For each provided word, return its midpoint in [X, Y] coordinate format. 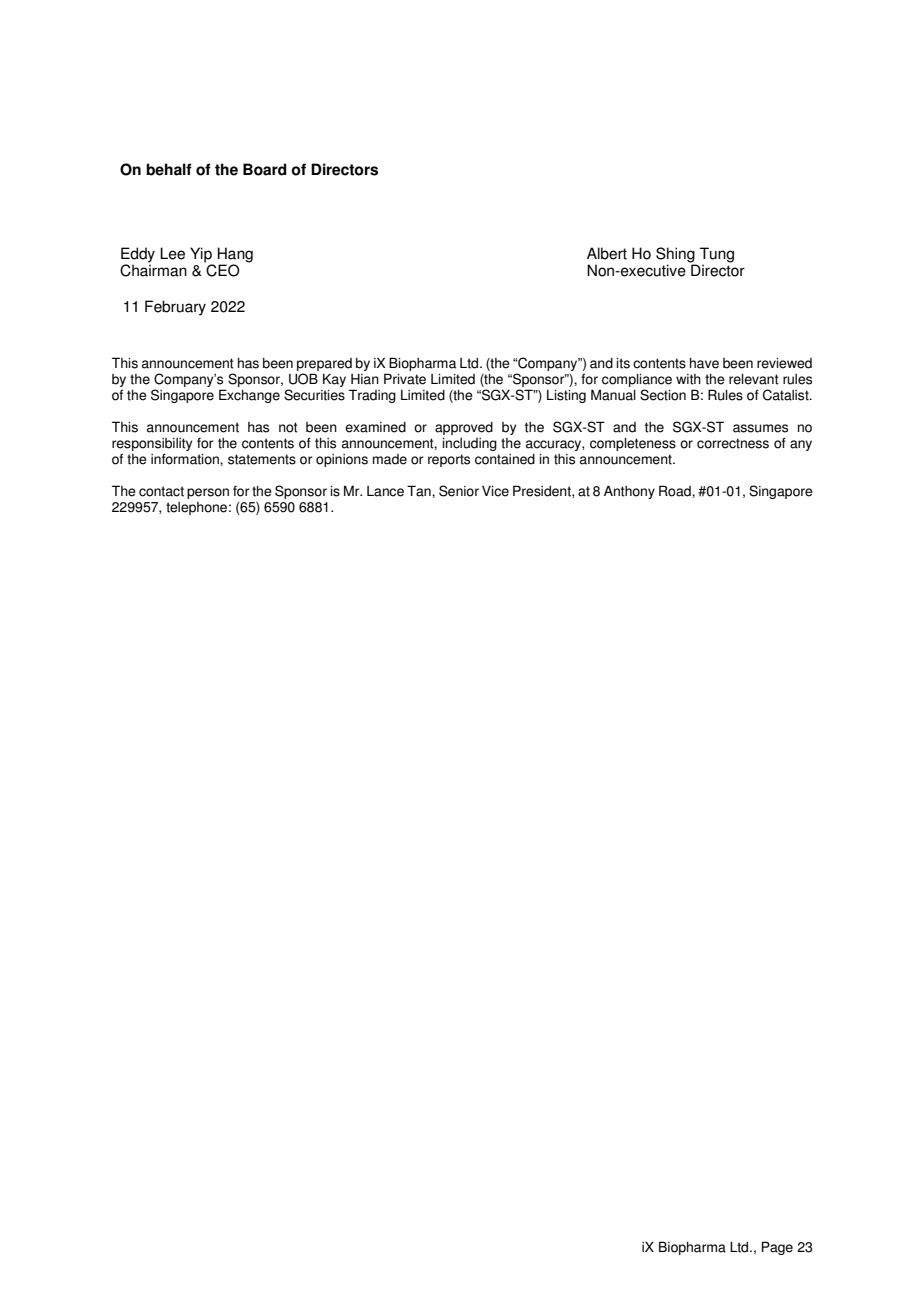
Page [777, 1248]
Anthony [629, 492]
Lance [385, 491]
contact [161, 491]
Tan [420, 491]
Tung [717, 255]
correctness [733, 443]
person [208, 493]
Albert [607, 253]
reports [449, 460]
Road [676, 491]
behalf [169, 169]
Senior [459, 491]
